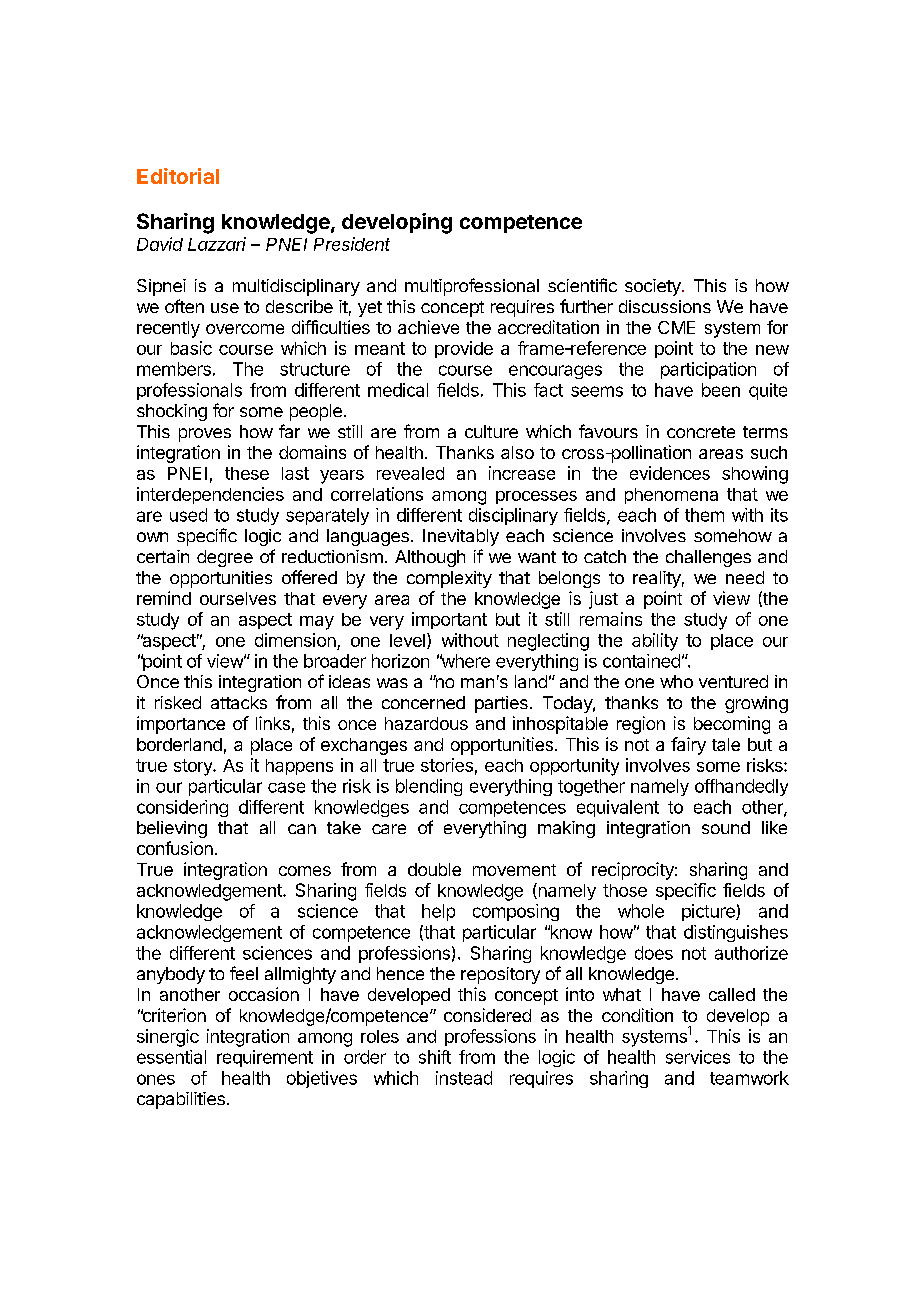 The width and height of the page is (924, 1308). I want to click on ourselves, so click(238, 598).
